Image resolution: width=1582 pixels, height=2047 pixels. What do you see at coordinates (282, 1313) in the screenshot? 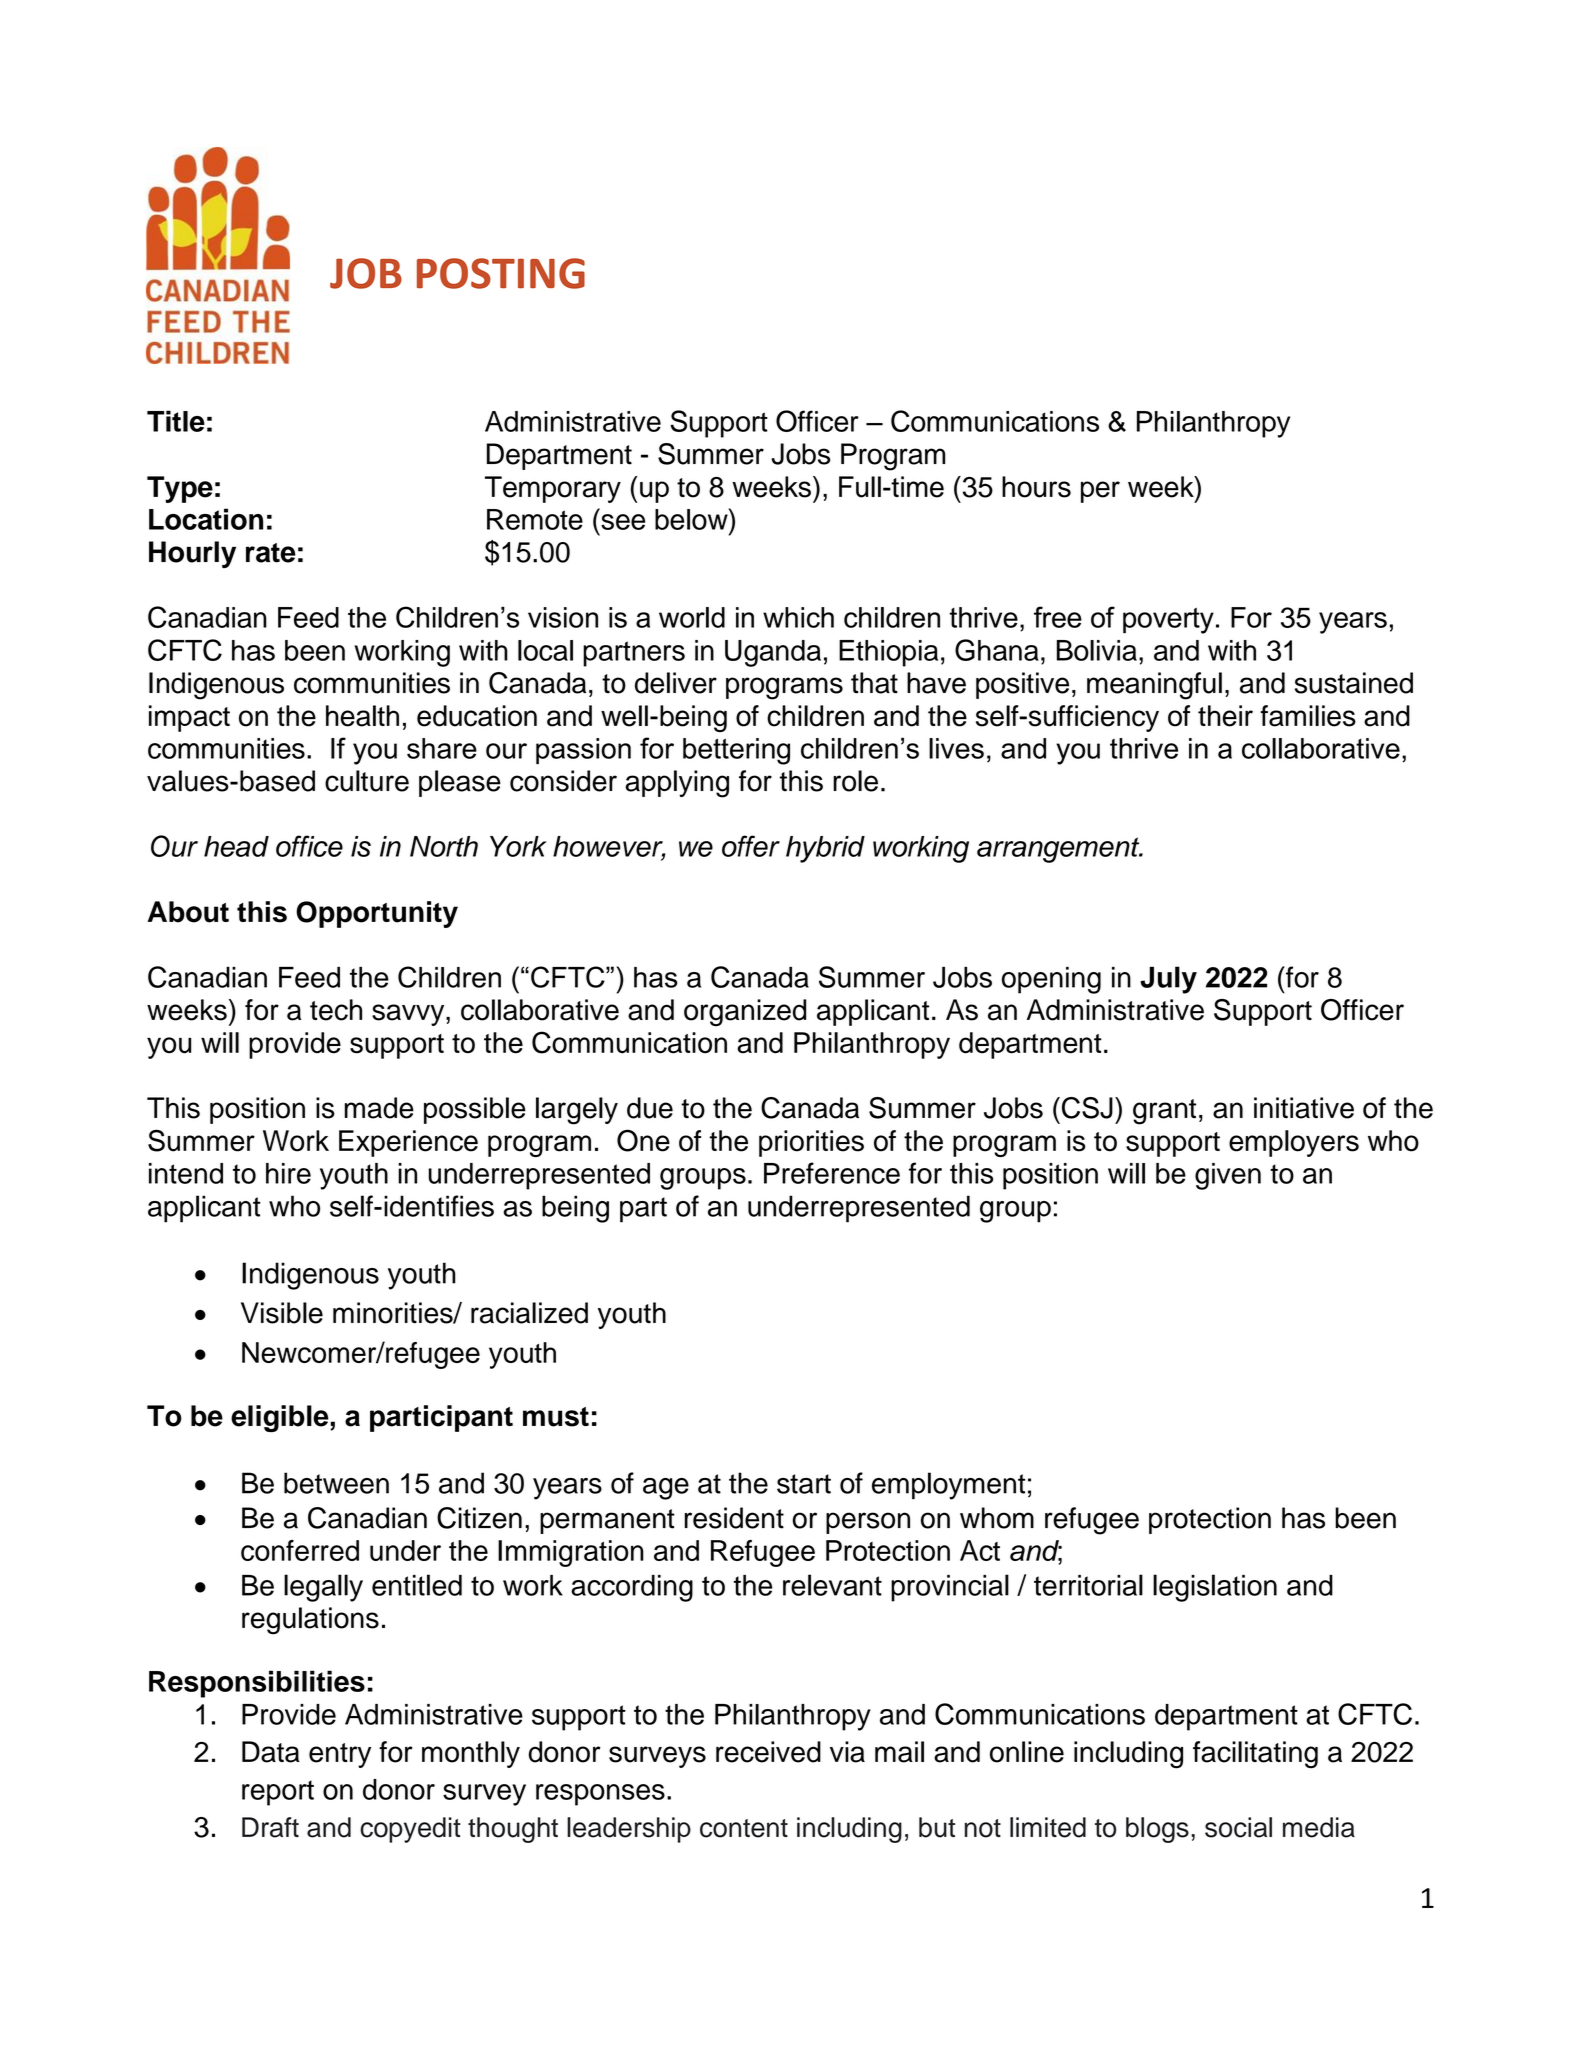
I see `Visible` at bounding box center [282, 1313].
